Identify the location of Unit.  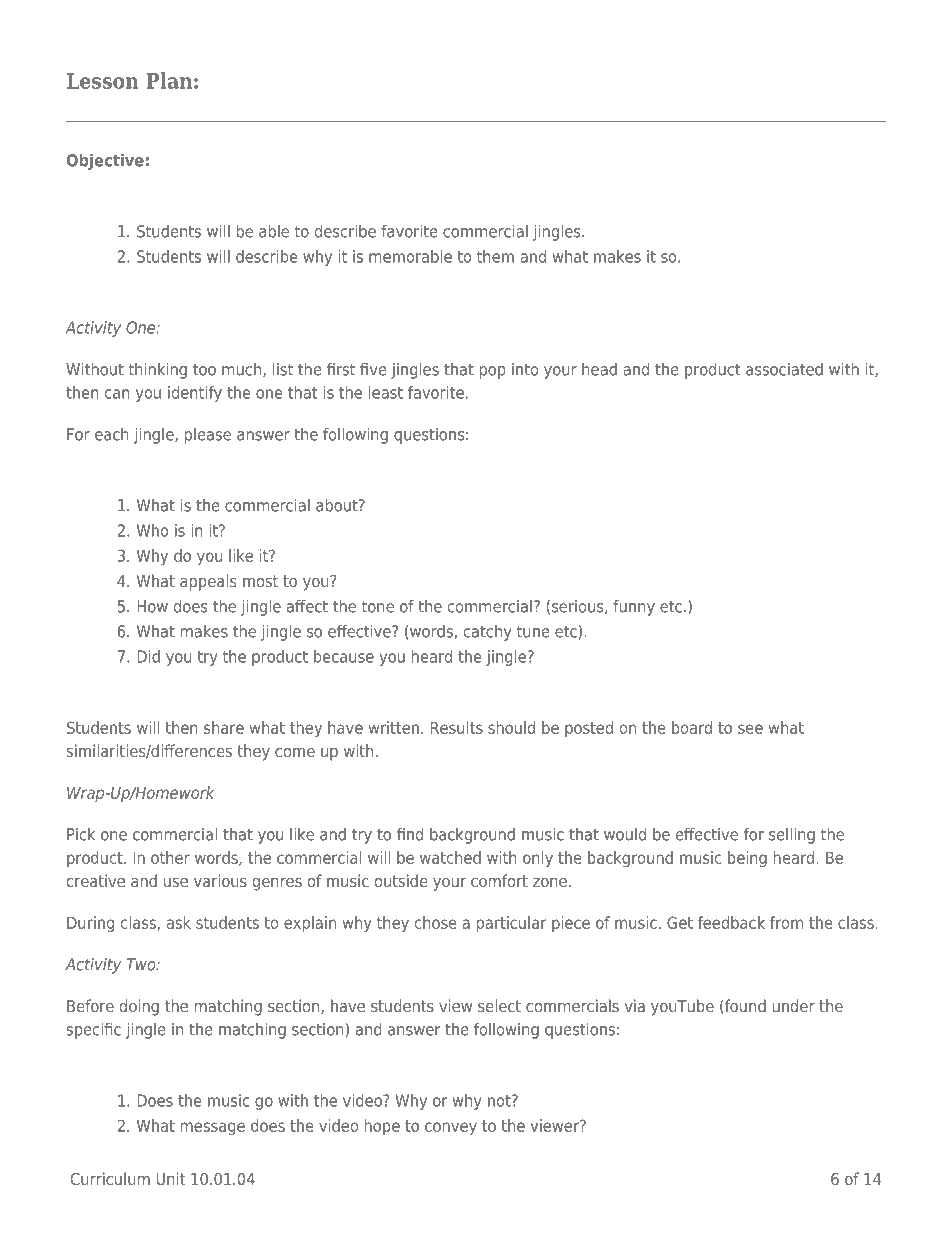
(171, 1178).
